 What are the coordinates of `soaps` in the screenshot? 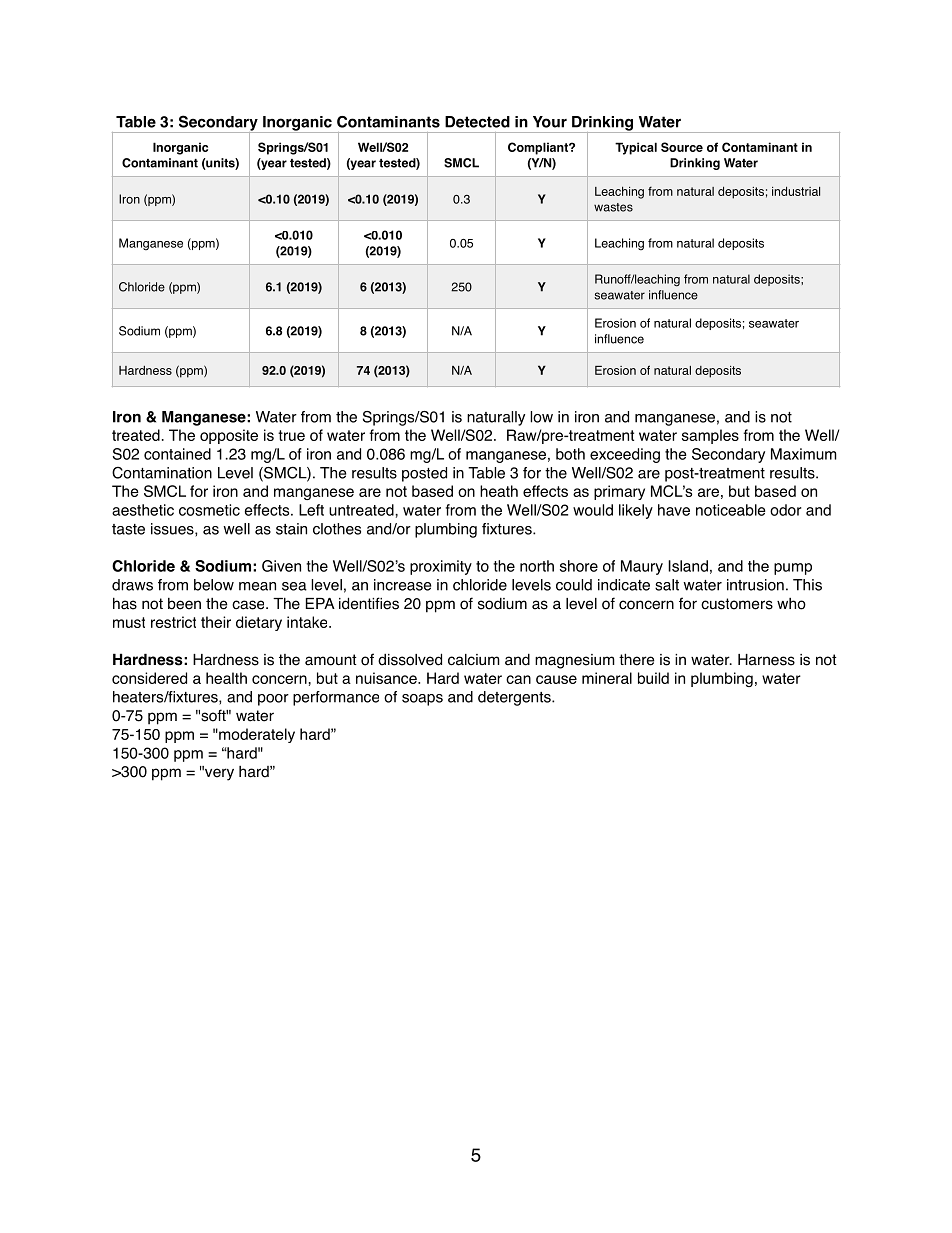 It's located at (422, 700).
